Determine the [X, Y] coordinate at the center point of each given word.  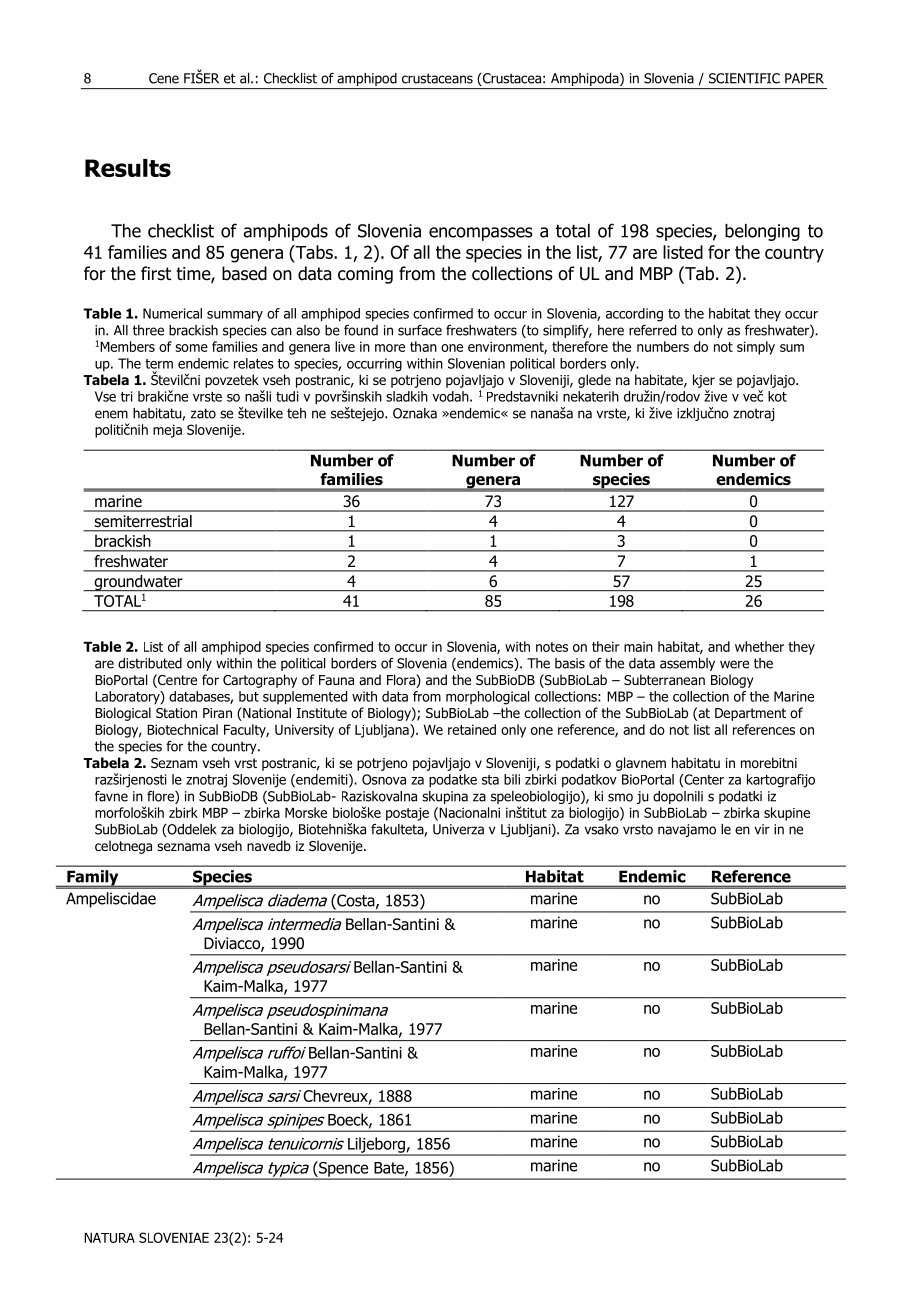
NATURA [109, 1238]
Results [128, 168]
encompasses [481, 234]
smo [620, 797]
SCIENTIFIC [744, 78]
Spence [344, 1170]
